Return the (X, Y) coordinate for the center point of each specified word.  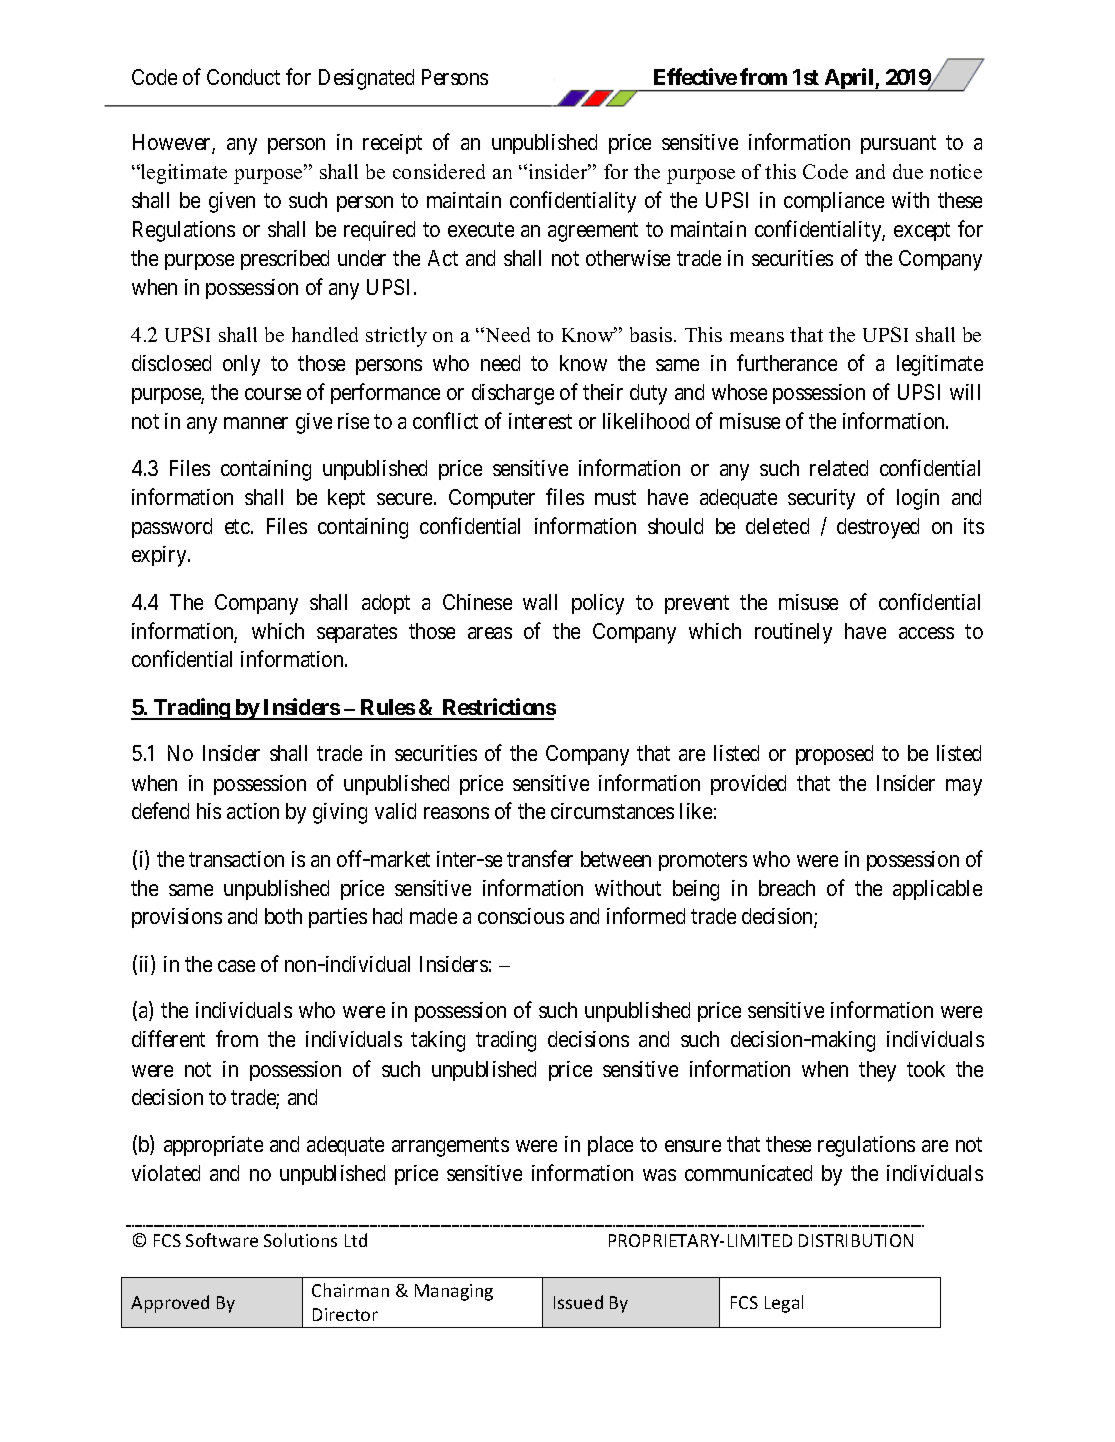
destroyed (878, 528)
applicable (937, 890)
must (615, 497)
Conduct (243, 77)
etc (237, 526)
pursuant (898, 145)
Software (222, 1240)
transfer (540, 858)
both (283, 916)
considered (439, 171)
